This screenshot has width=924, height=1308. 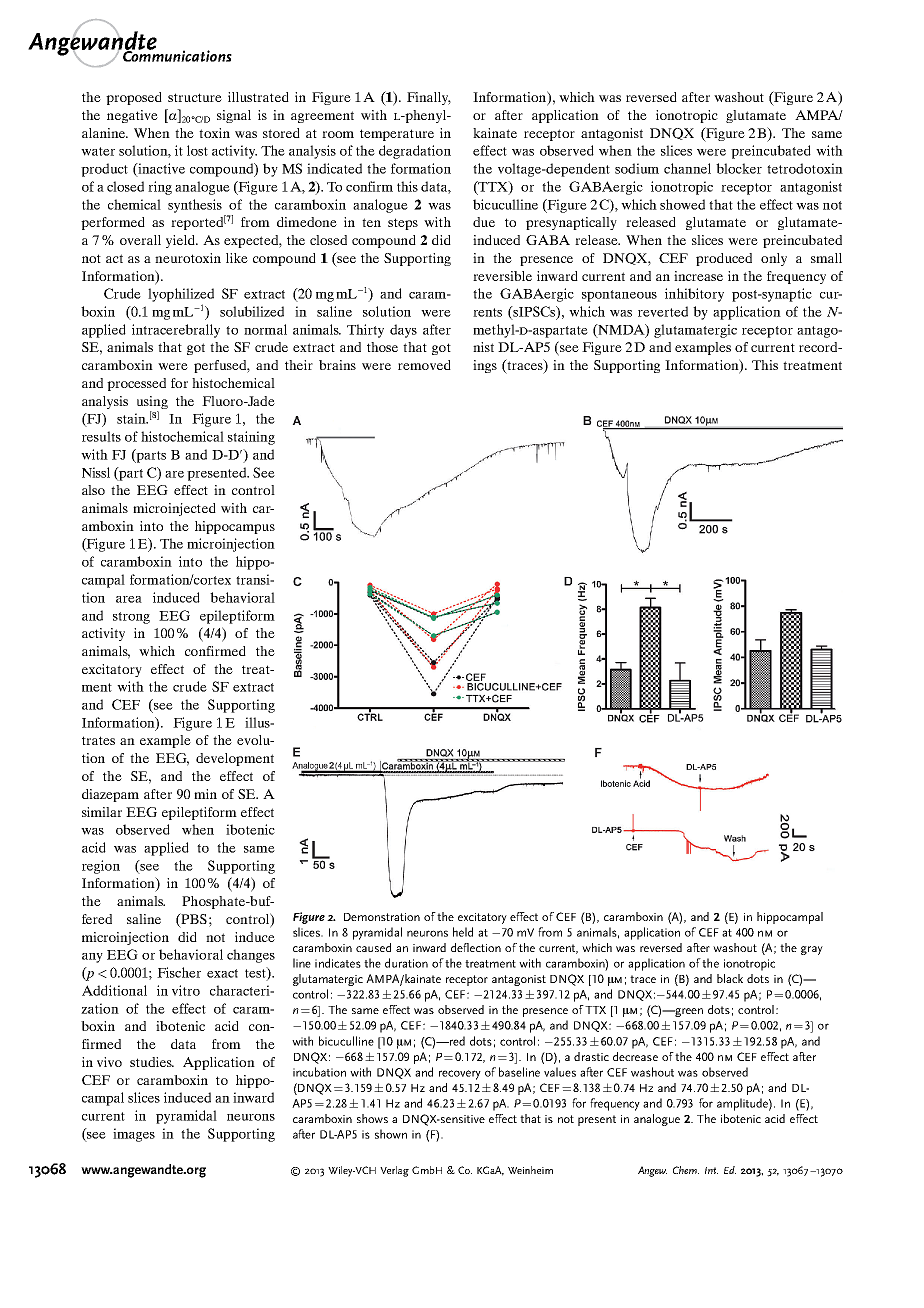 What do you see at coordinates (131, 618) in the screenshot?
I see `strong` at bounding box center [131, 618].
